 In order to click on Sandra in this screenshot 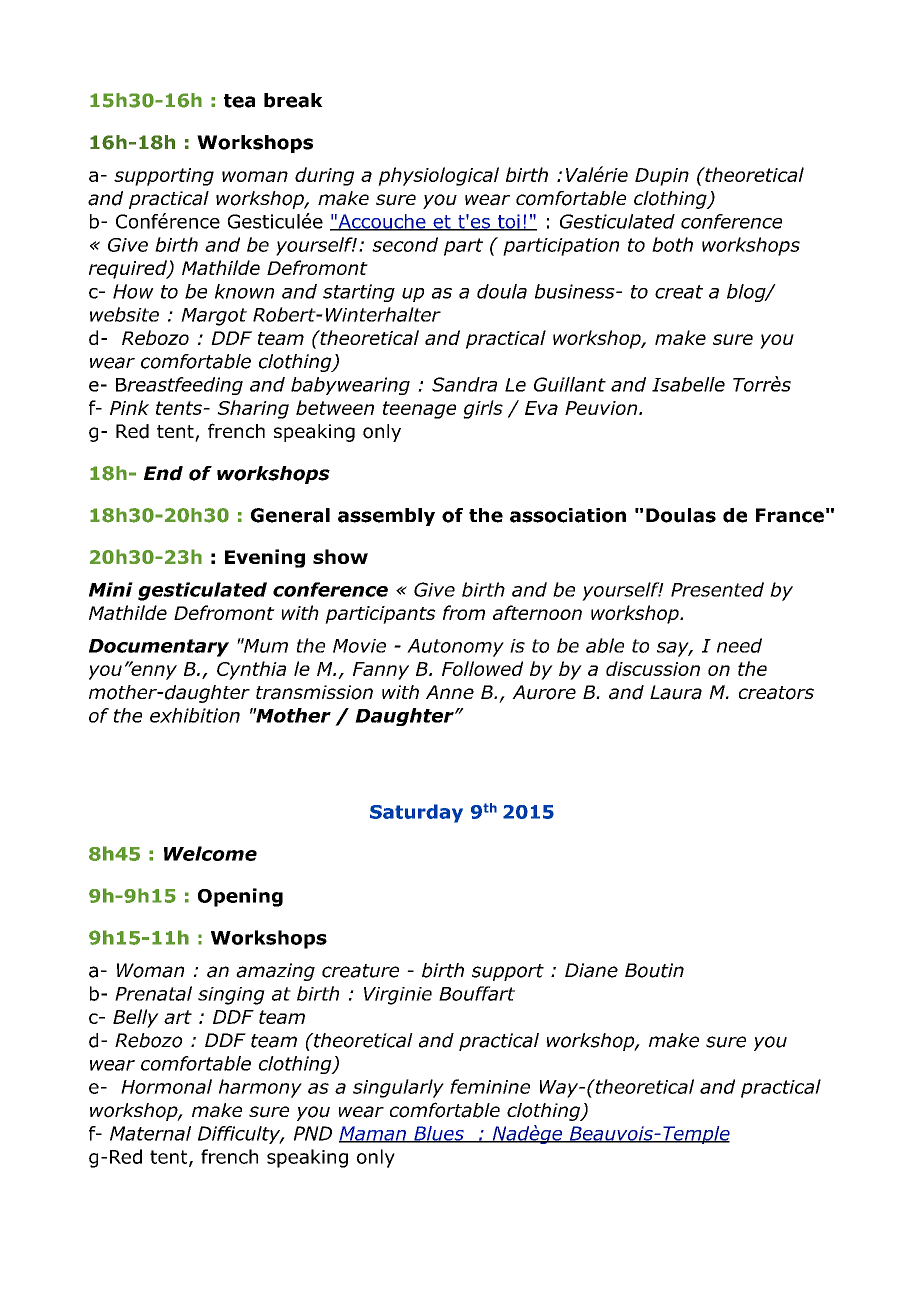, I will do `click(464, 384)`.
